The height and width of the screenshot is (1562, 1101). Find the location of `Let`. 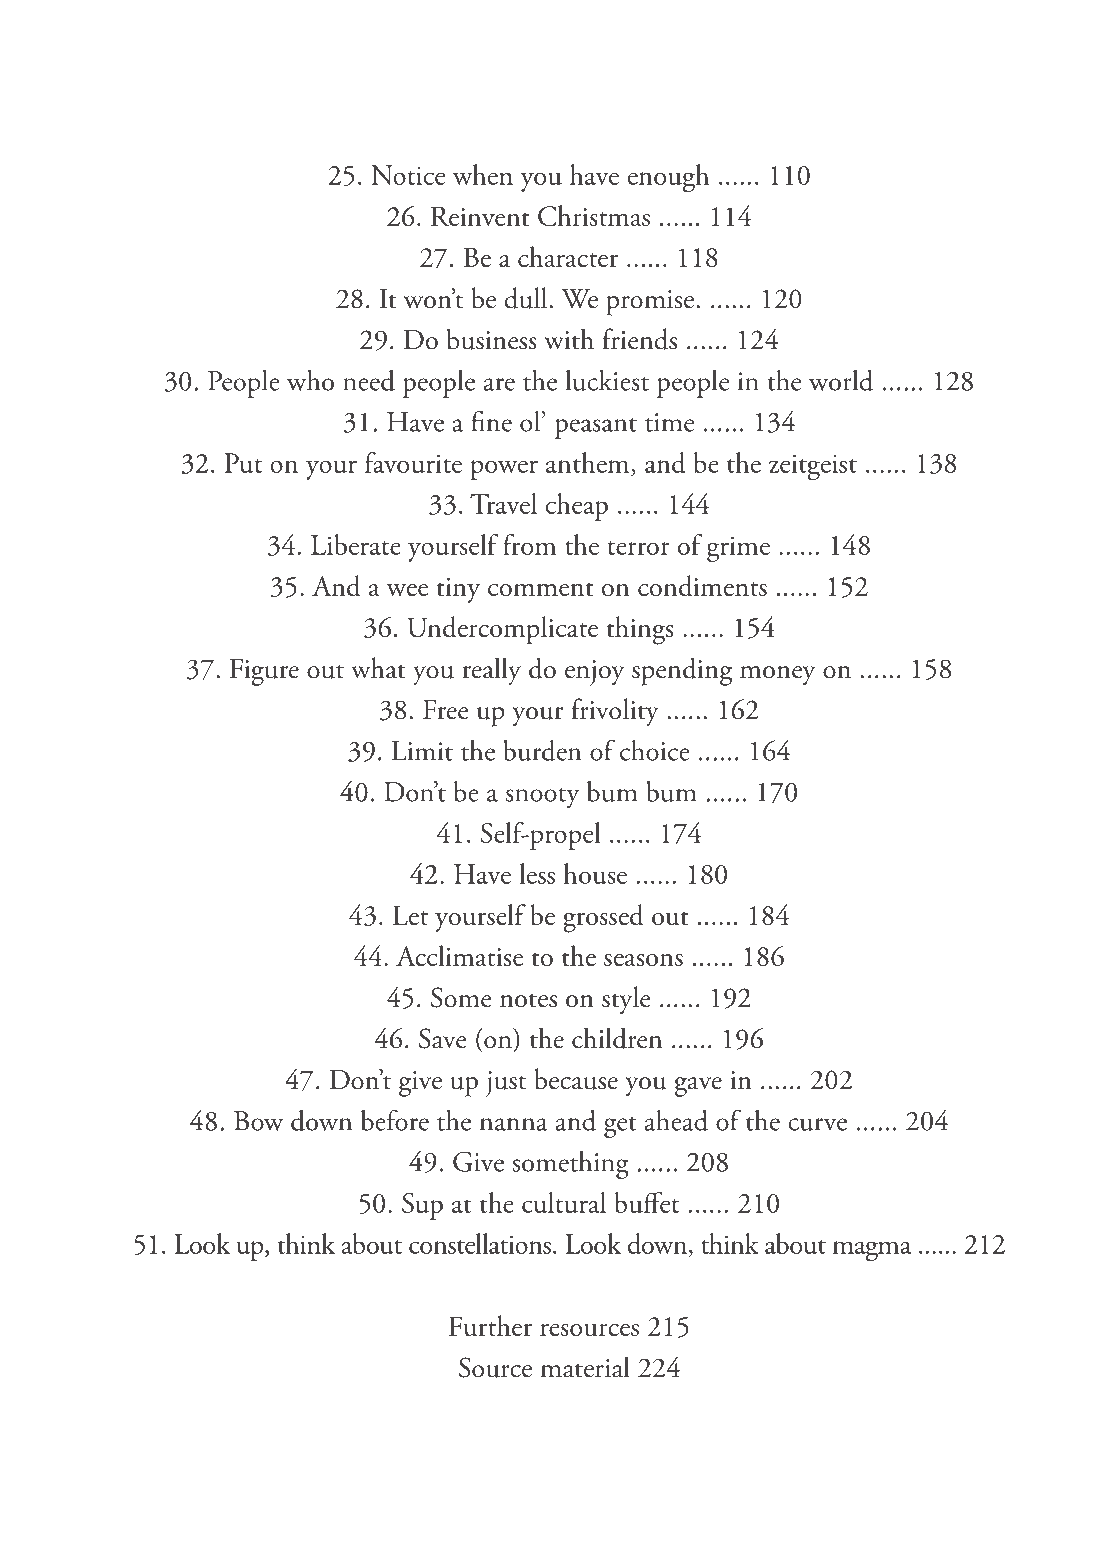

Let is located at coordinates (410, 915).
